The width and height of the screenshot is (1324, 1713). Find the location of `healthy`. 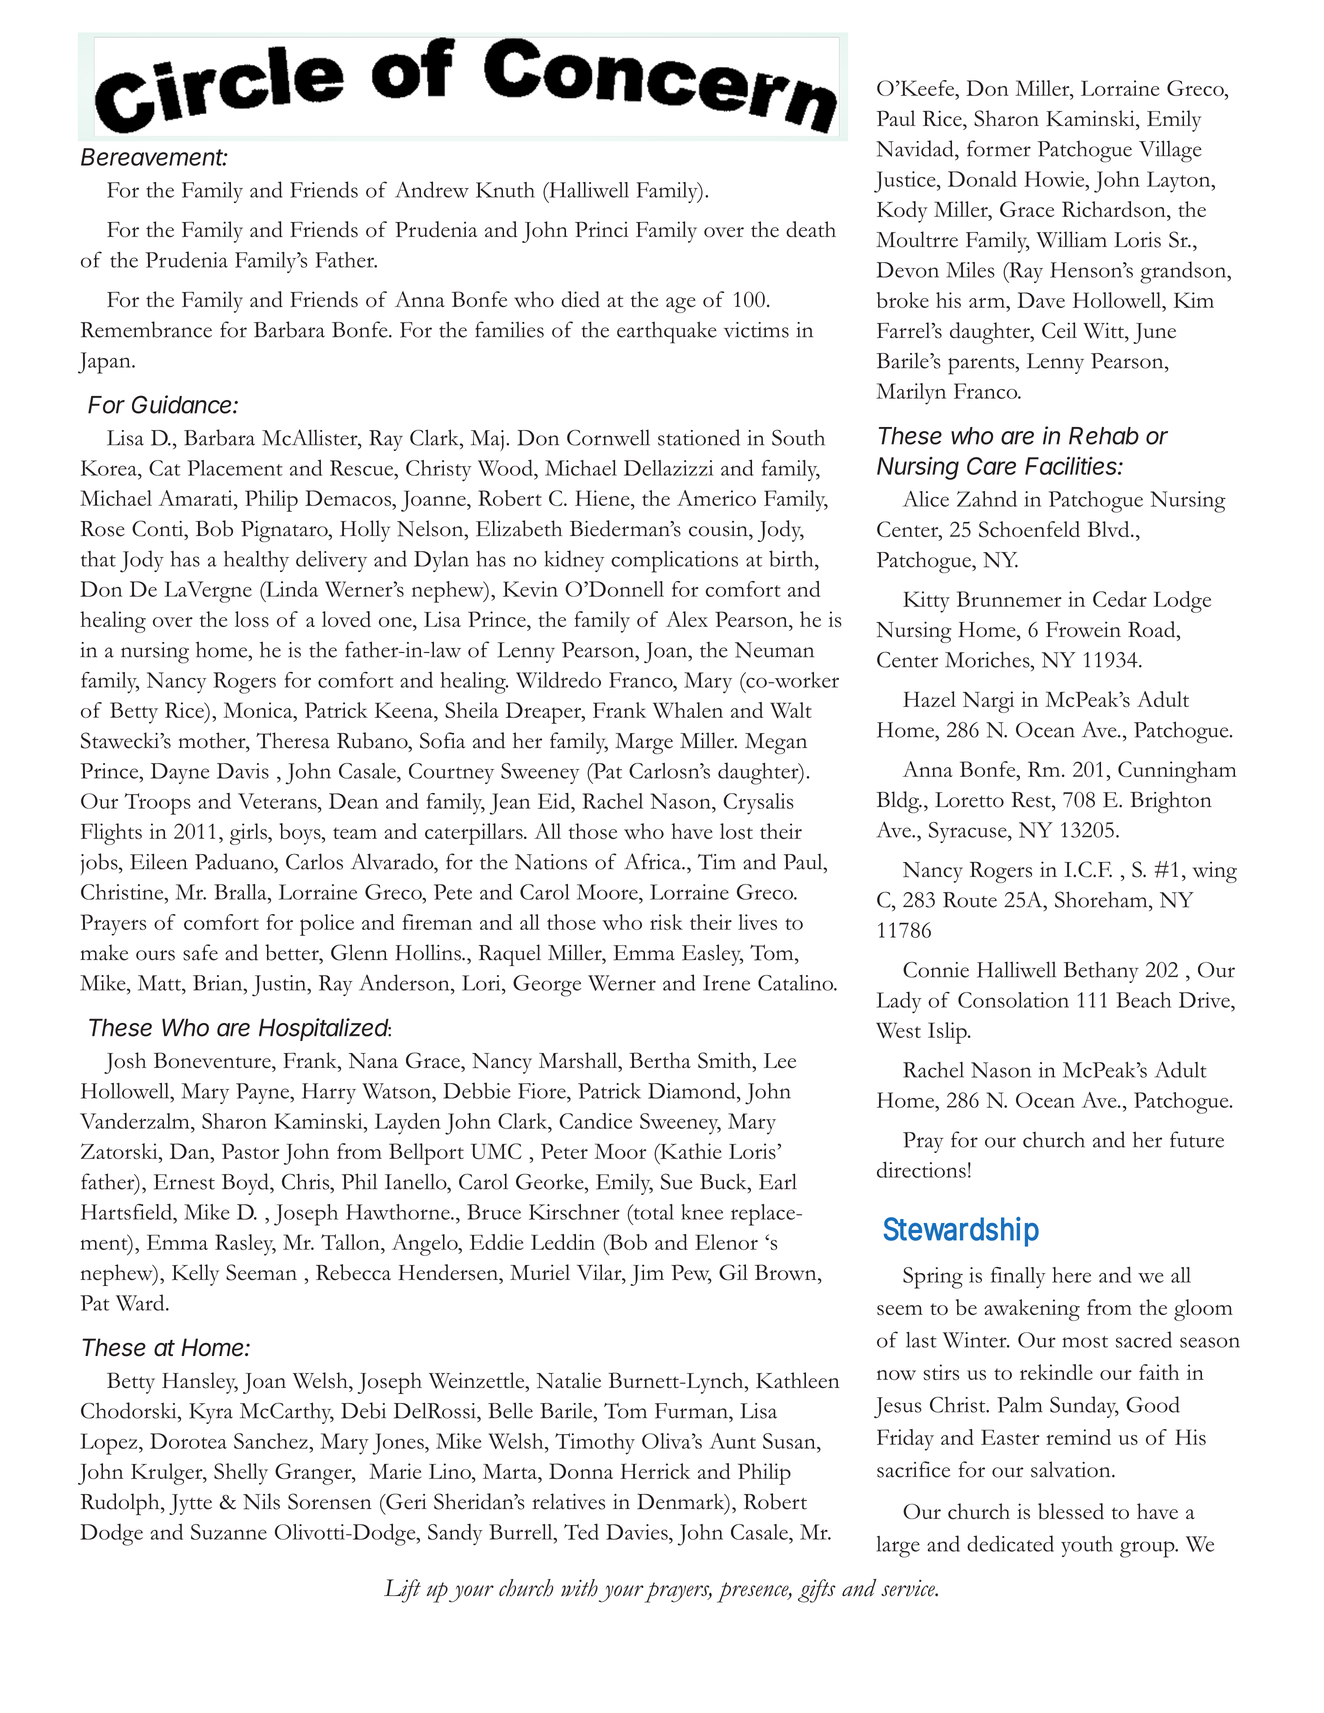

healthy is located at coordinates (256, 561).
